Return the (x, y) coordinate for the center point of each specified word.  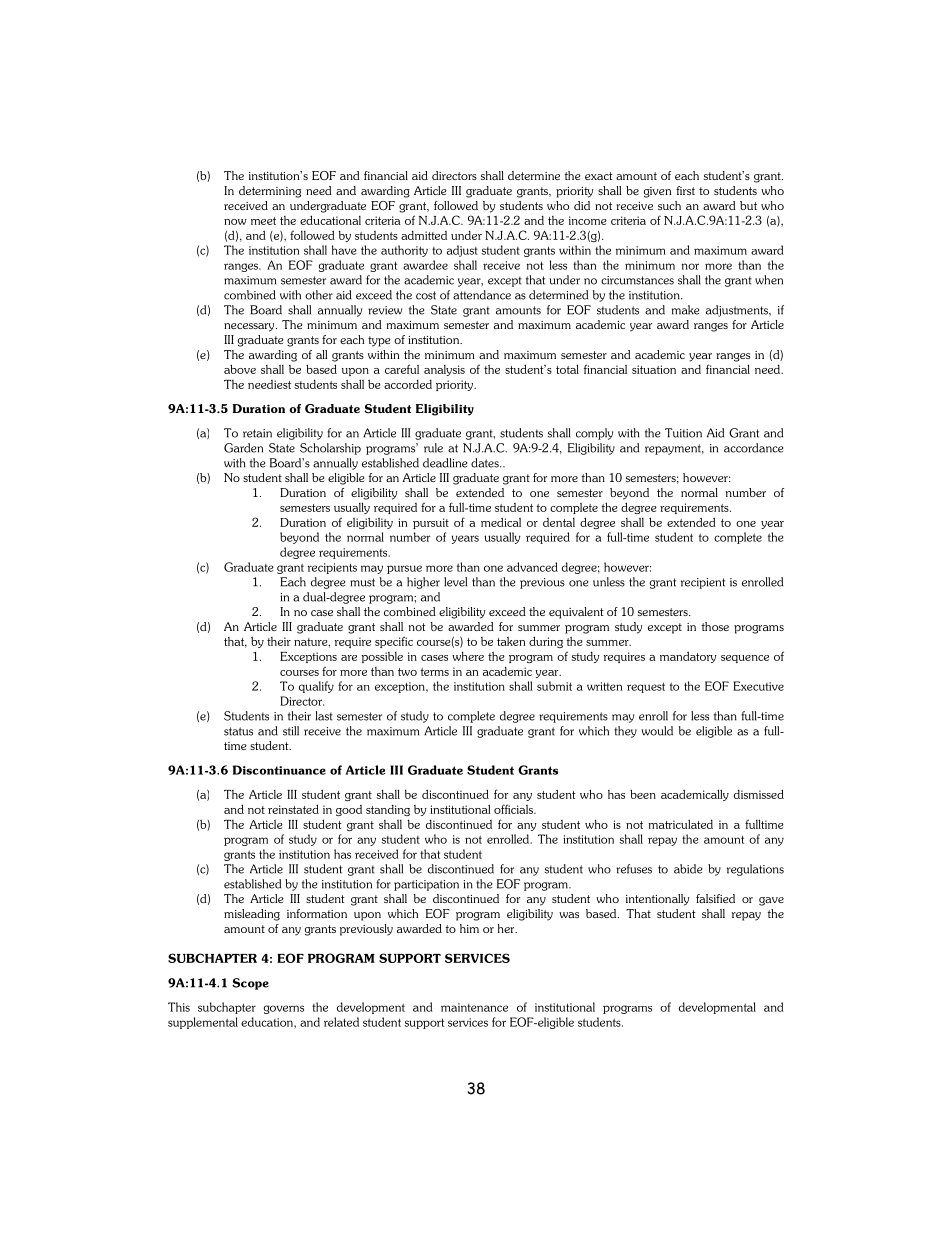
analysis (444, 370)
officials (514, 809)
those (715, 626)
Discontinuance (279, 770)
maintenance (474, 1007)
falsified (715, 898)
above (240, 369)
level (455, 582)
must (362, 582)
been (643, 794)
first (685, 190)
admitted (424, 235)
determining (270, 192)
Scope (250, 984)
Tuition (683, 433)
